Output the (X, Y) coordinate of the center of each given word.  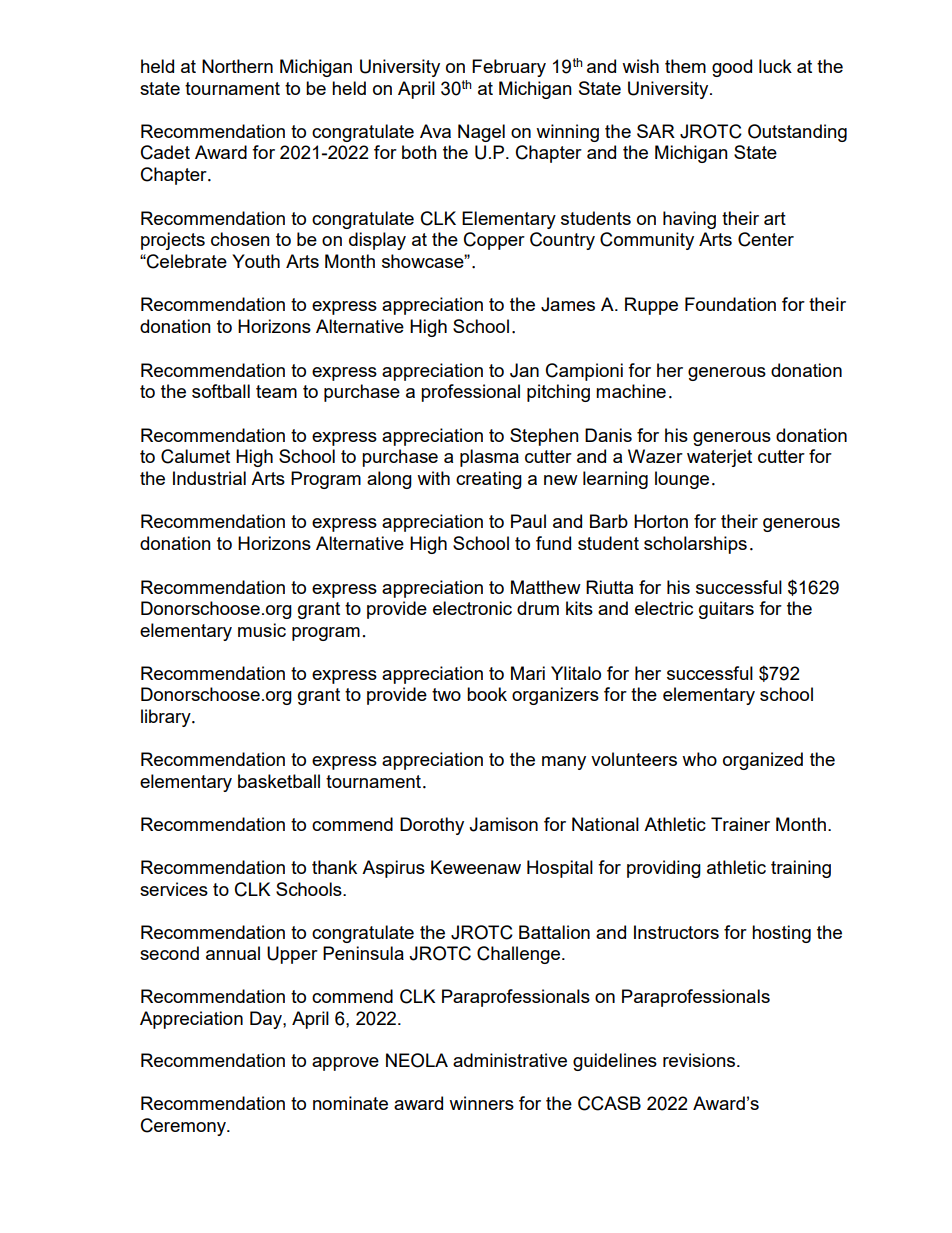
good (732, 68)
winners (481, 1103)
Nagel (481, 133)
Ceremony (184, 1127)
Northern (237, 66)
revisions (699, 1060)
